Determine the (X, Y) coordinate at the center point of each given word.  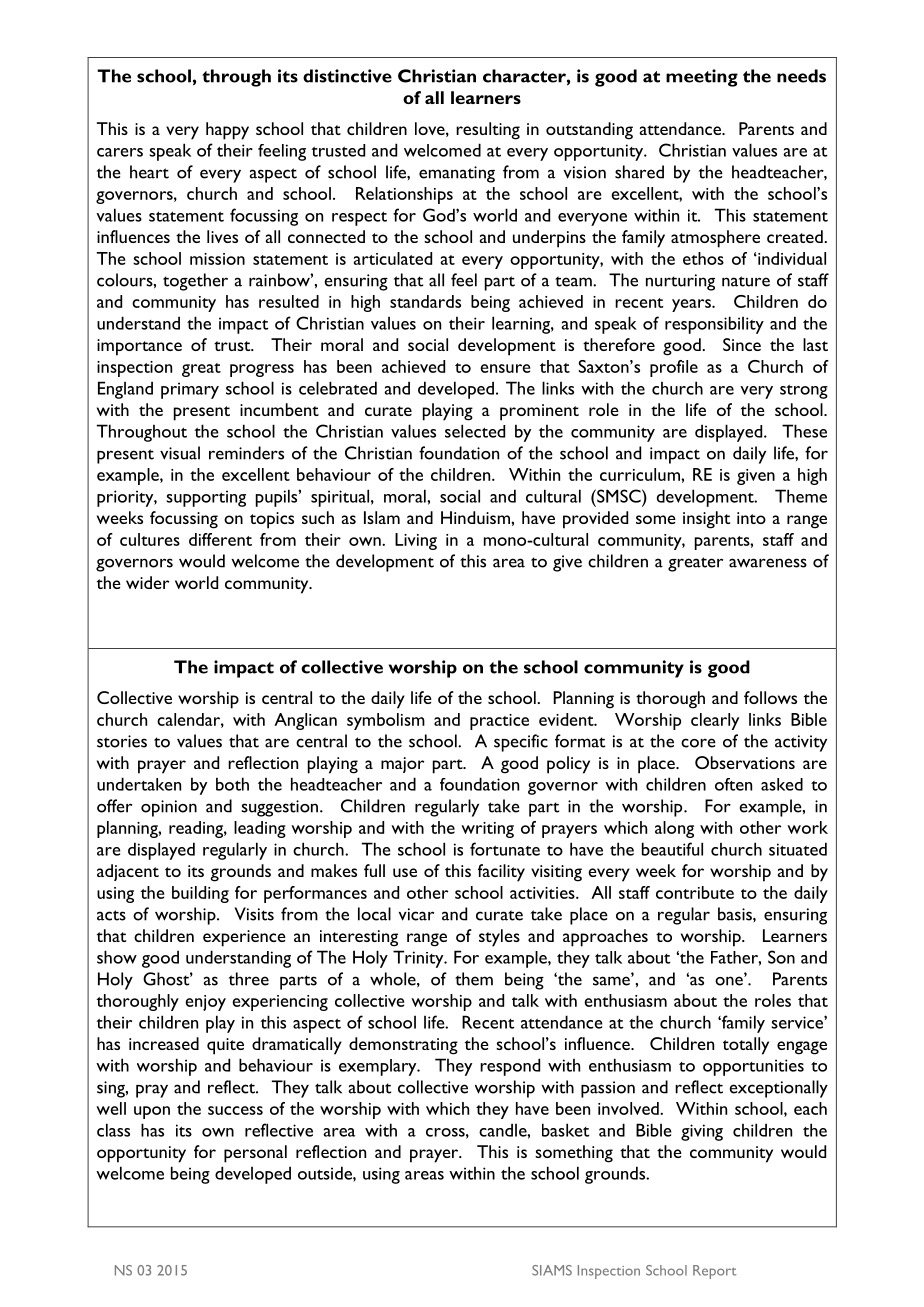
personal (255, 1154)
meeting (702, 78)
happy (227, 131)
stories (122, 741)
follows (770, 697)
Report (714, 1272)
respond (510, 1067)
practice (499, 722)
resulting (488, 131)
